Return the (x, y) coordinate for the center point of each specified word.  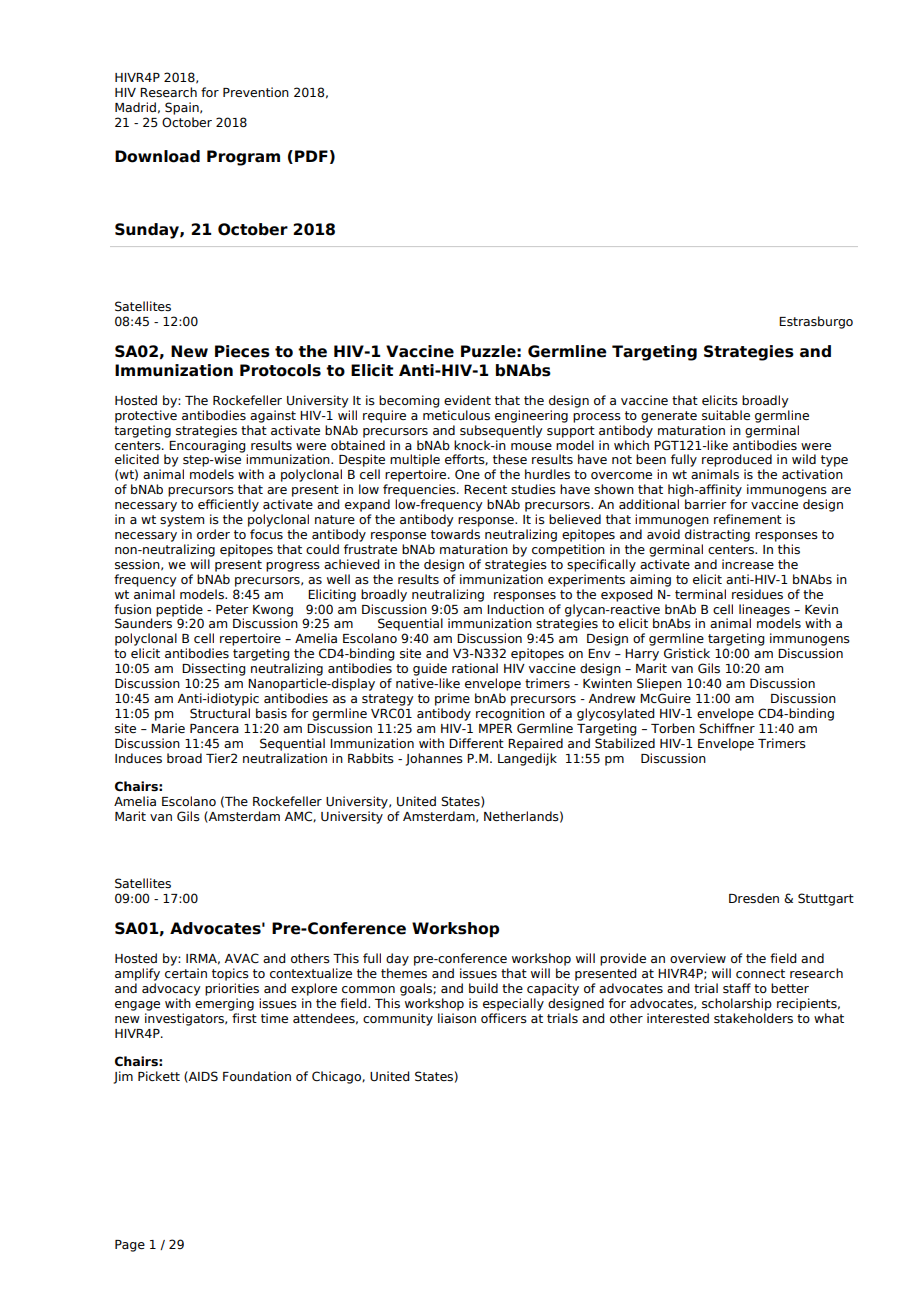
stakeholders (753, 1018)
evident (467, 400)
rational (475, 668)
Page (130, 1246)
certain (186, 973)
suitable (726, 415)
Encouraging (207, 446)
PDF (311, 156)
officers (504, 1018)
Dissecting (214, 669)
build (483, 988)
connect (760, 973)
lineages (764, 611)
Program (243, 158)
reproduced (737, 460)
